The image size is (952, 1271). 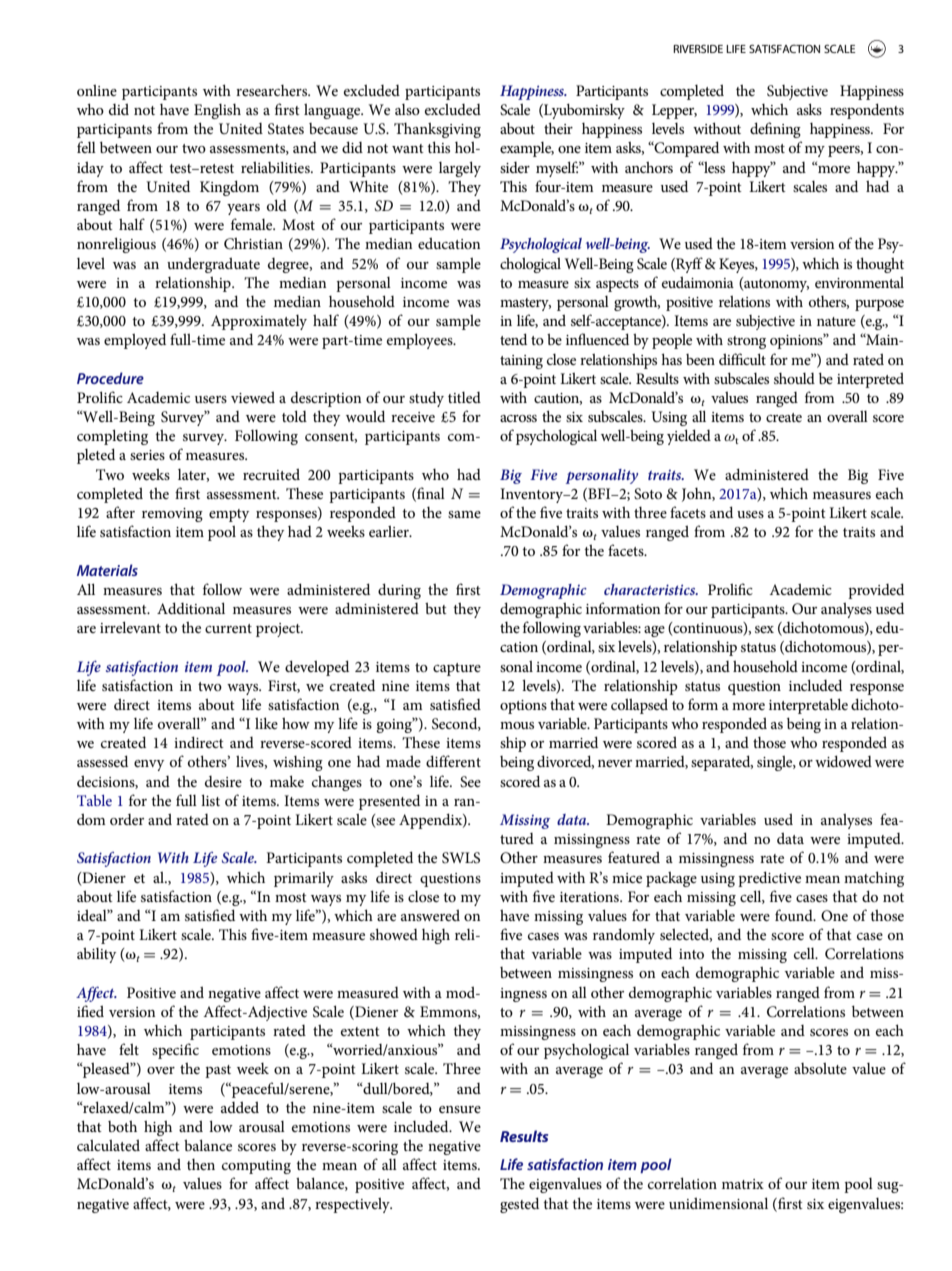 What do you see at coordinates (513, 339) in the screenshot?
I see `tend` at bounding box center [513, 339].
